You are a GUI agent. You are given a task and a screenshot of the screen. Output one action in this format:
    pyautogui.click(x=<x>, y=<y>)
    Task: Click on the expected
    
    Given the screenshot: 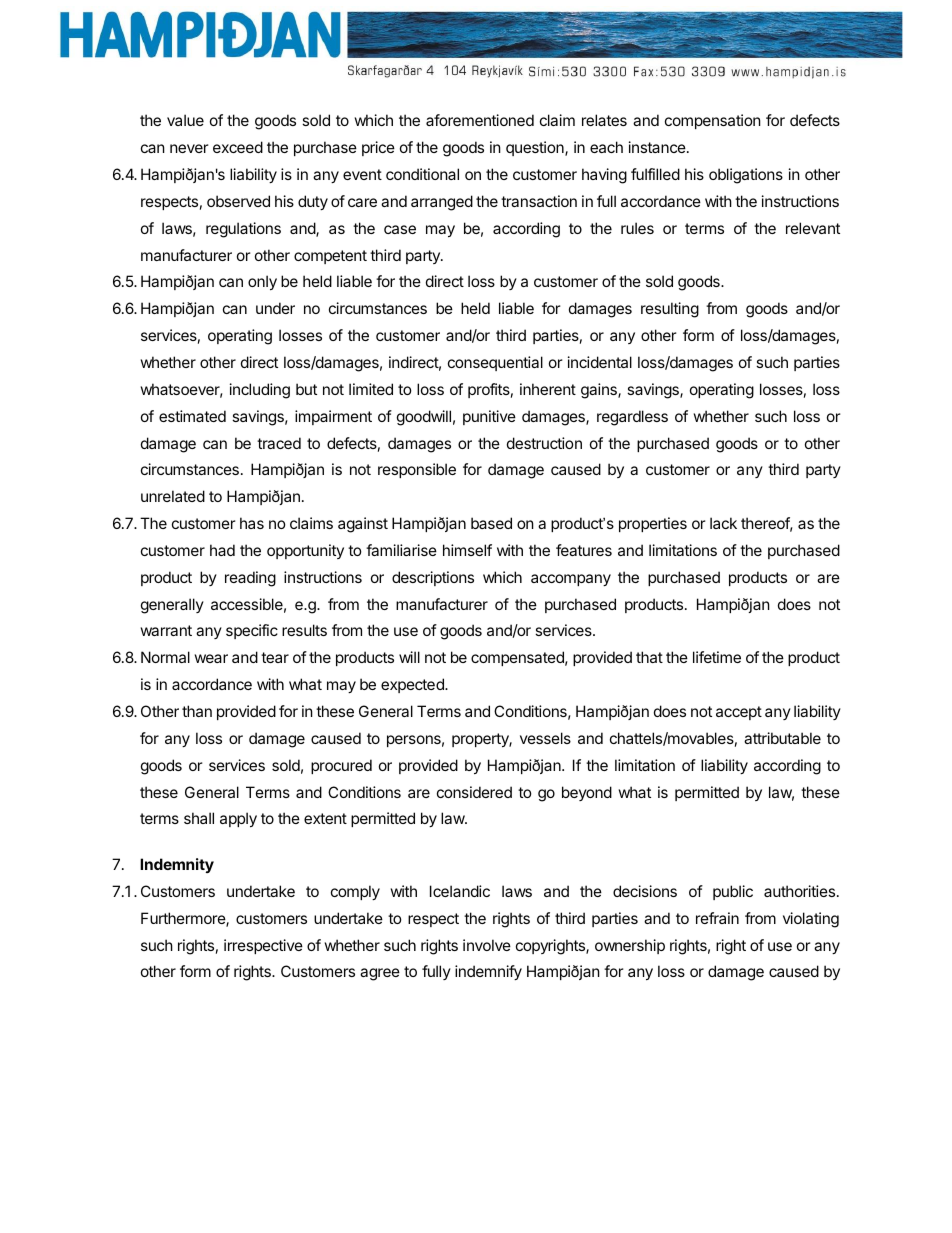 What is the action you would take?
    pyautogui.click(x=413, y=685)
